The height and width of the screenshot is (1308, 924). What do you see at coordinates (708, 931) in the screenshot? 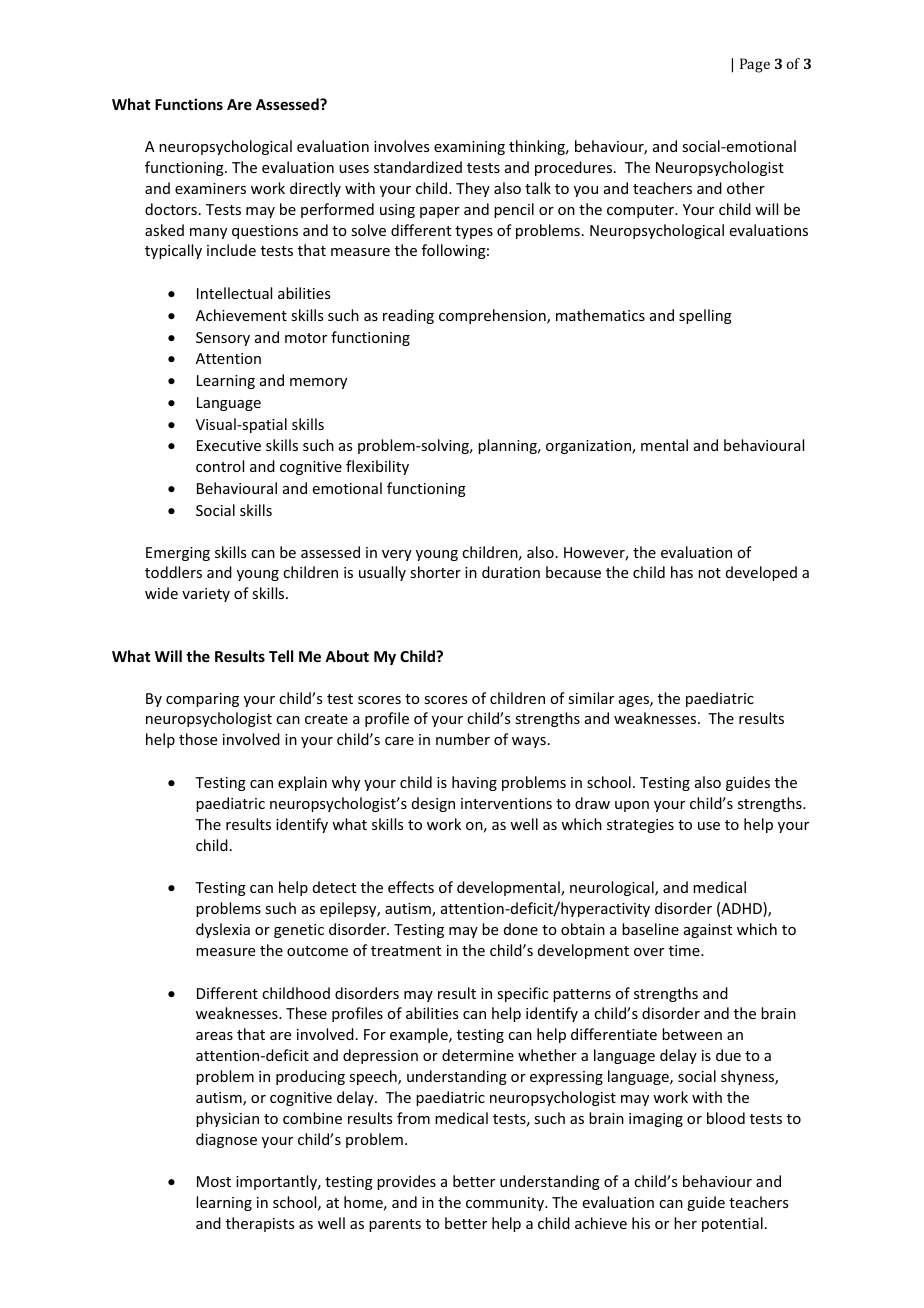
I see `against` at bounding box center [708, 931].
